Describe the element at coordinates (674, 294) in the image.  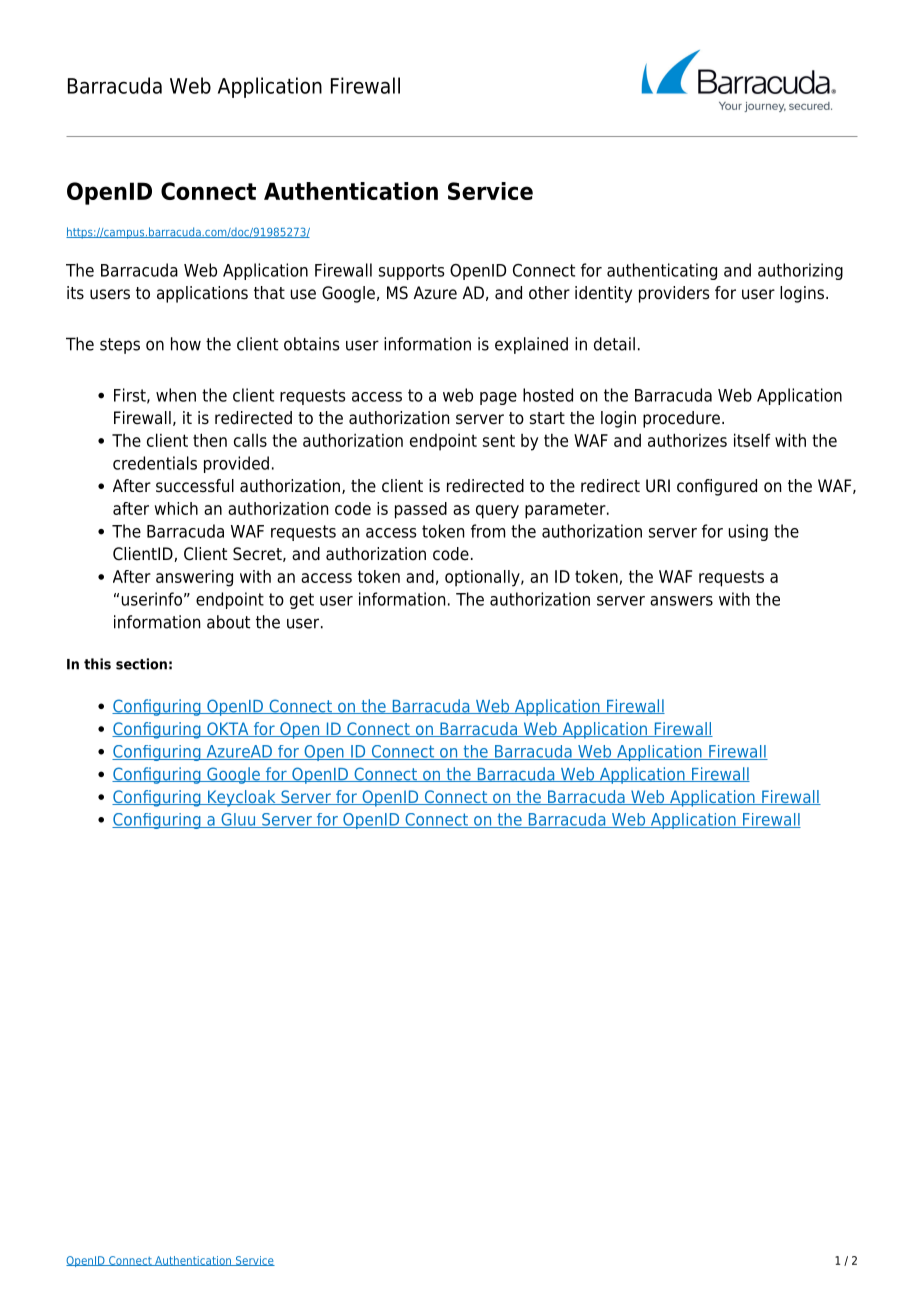
I see `providers` at that location.
